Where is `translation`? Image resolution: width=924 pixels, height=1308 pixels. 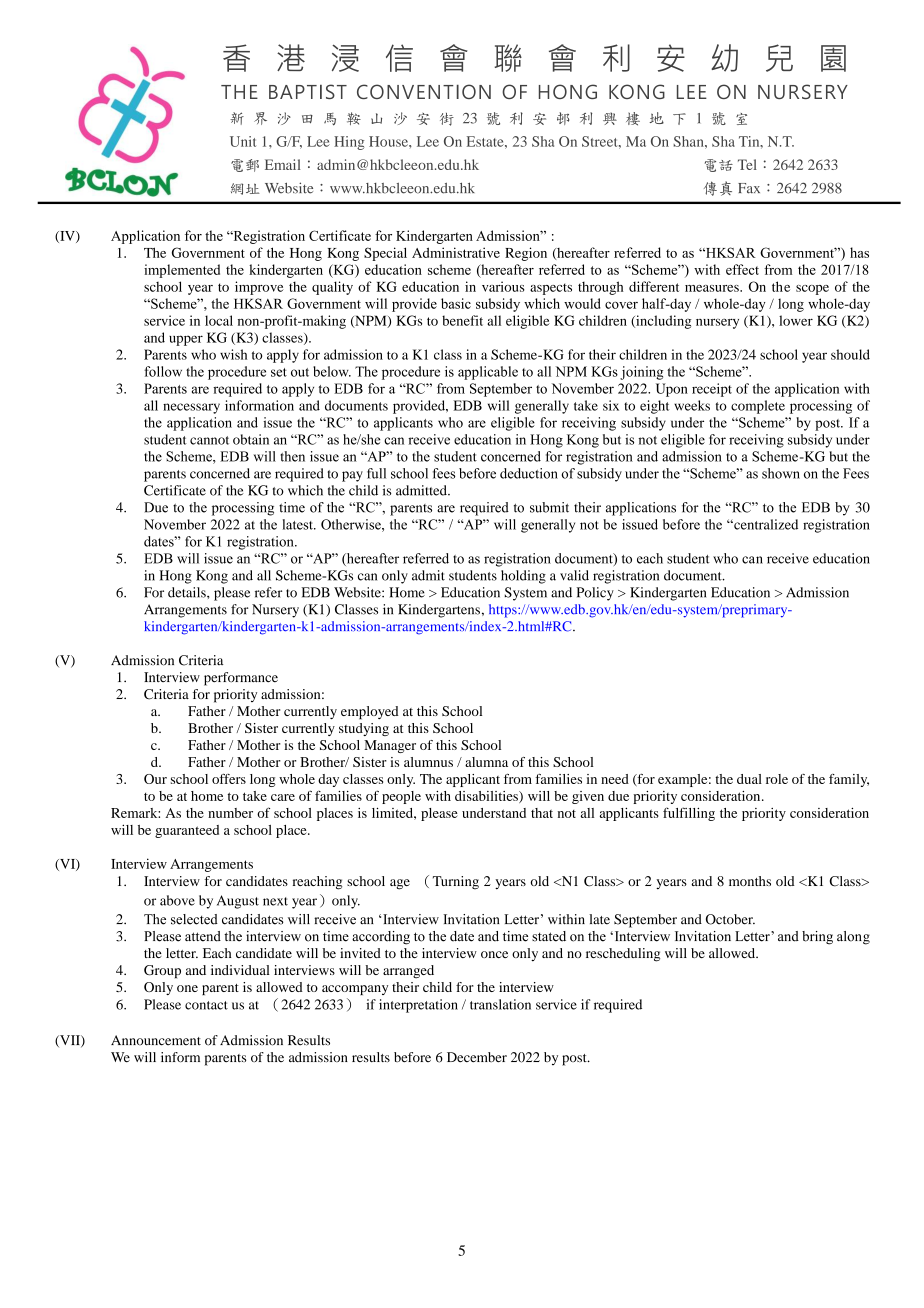
translation is located at coordinates (500, 1004).
